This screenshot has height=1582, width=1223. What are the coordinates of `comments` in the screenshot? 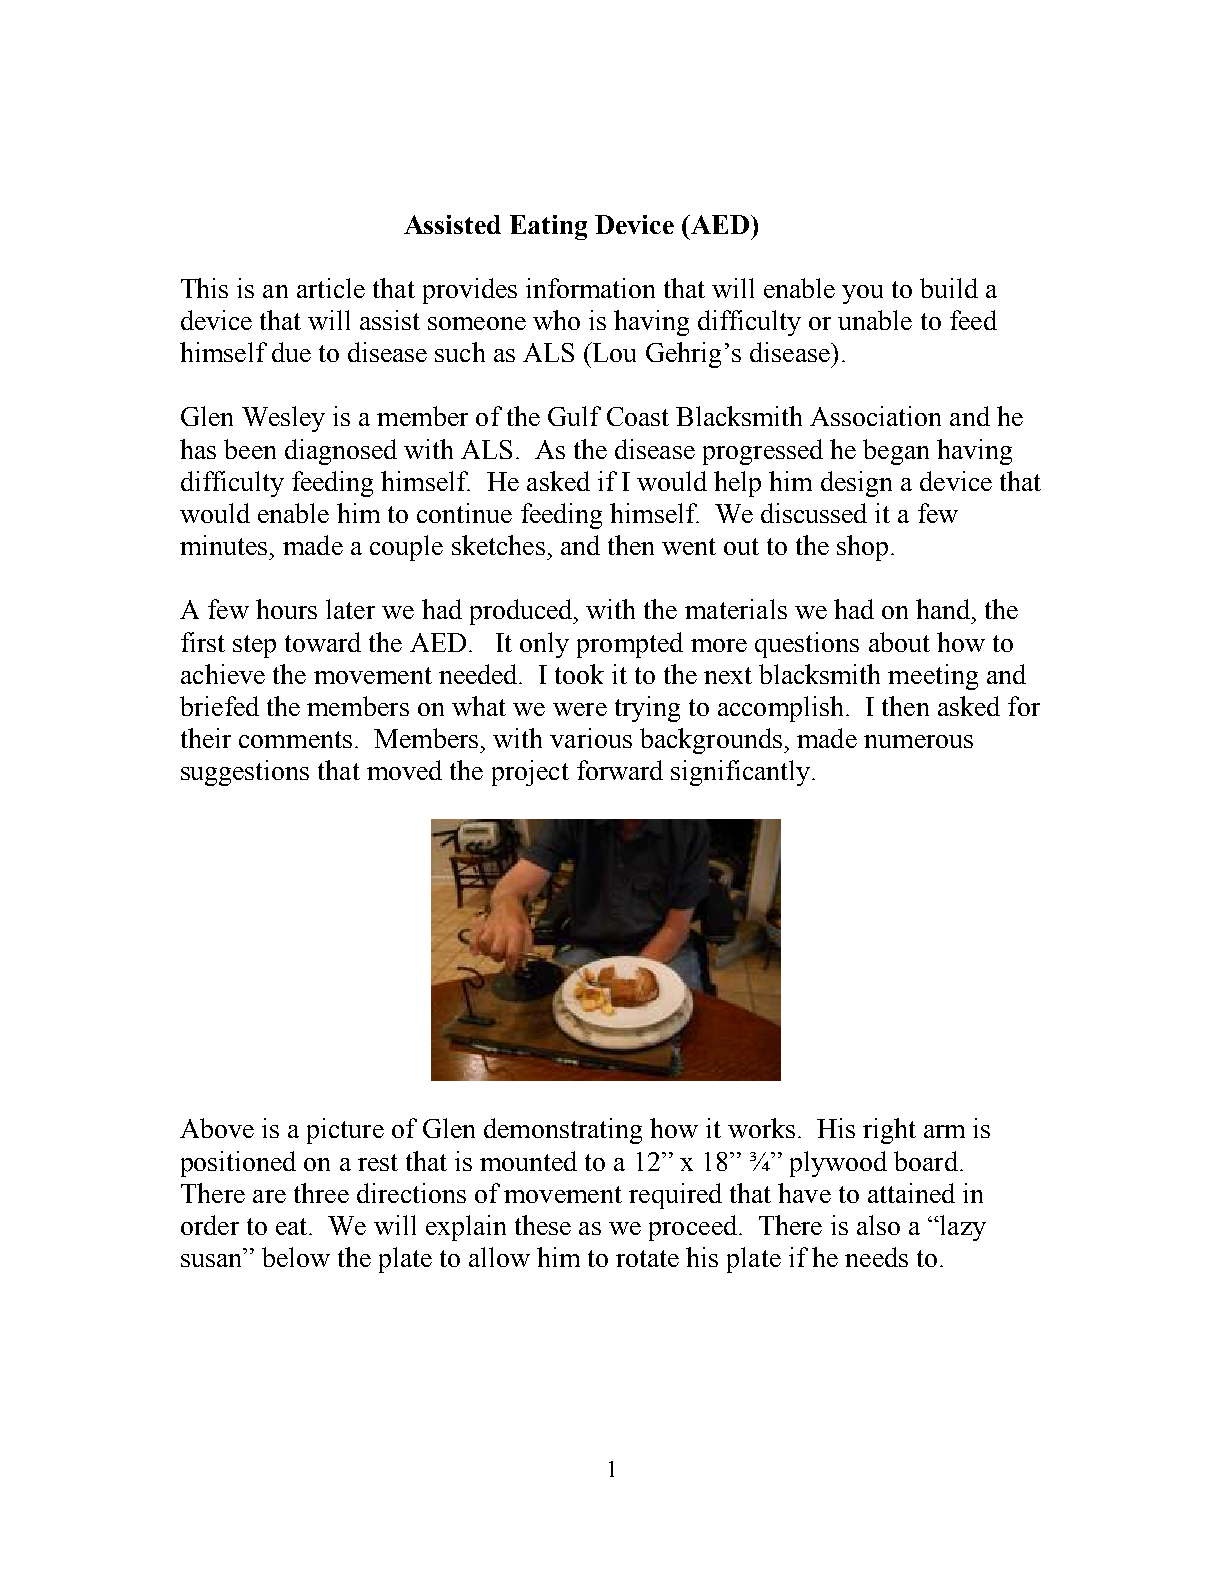 It's located at (295, 739).
